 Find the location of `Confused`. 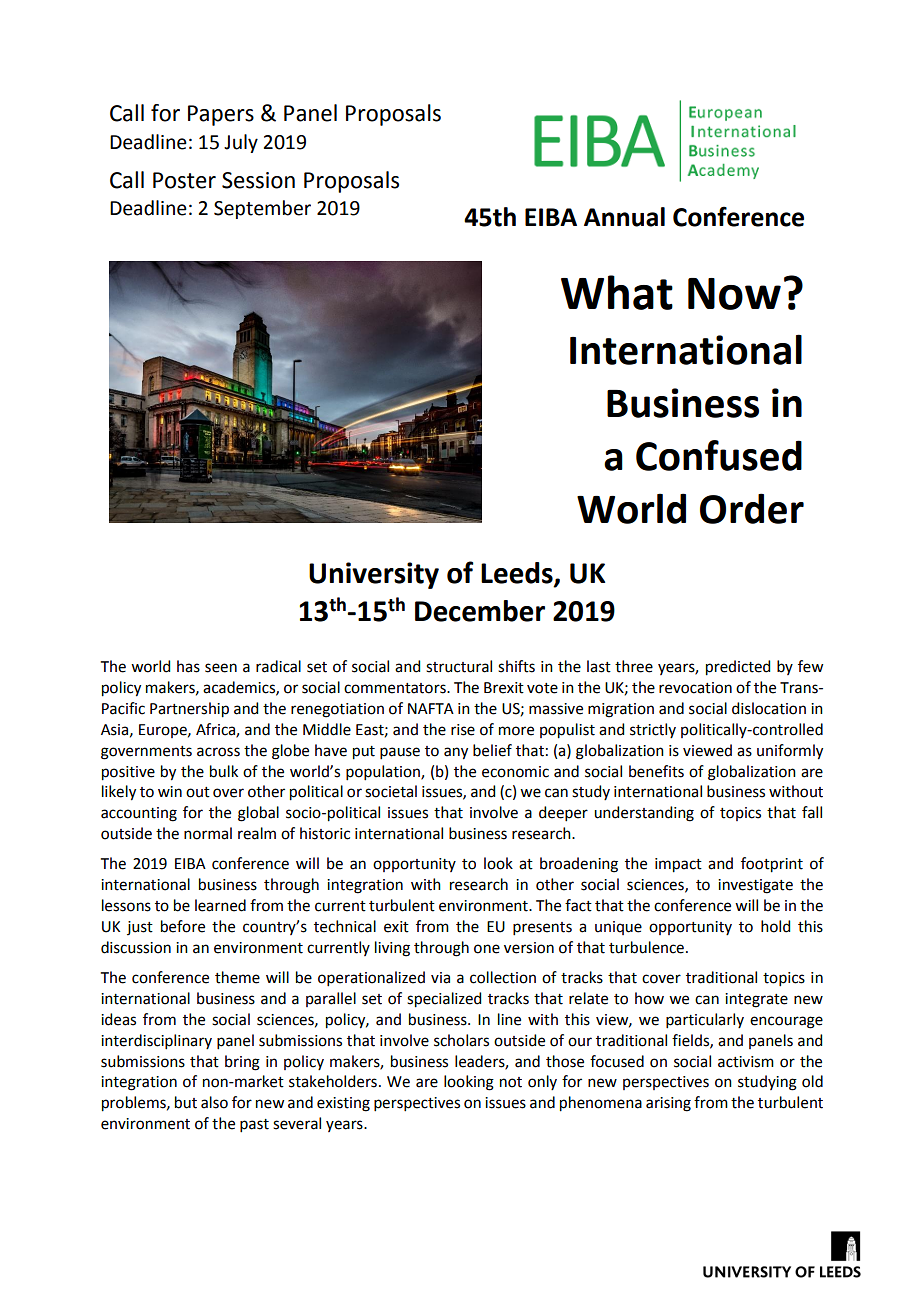

Confused is located at coordinates (719, 455).
